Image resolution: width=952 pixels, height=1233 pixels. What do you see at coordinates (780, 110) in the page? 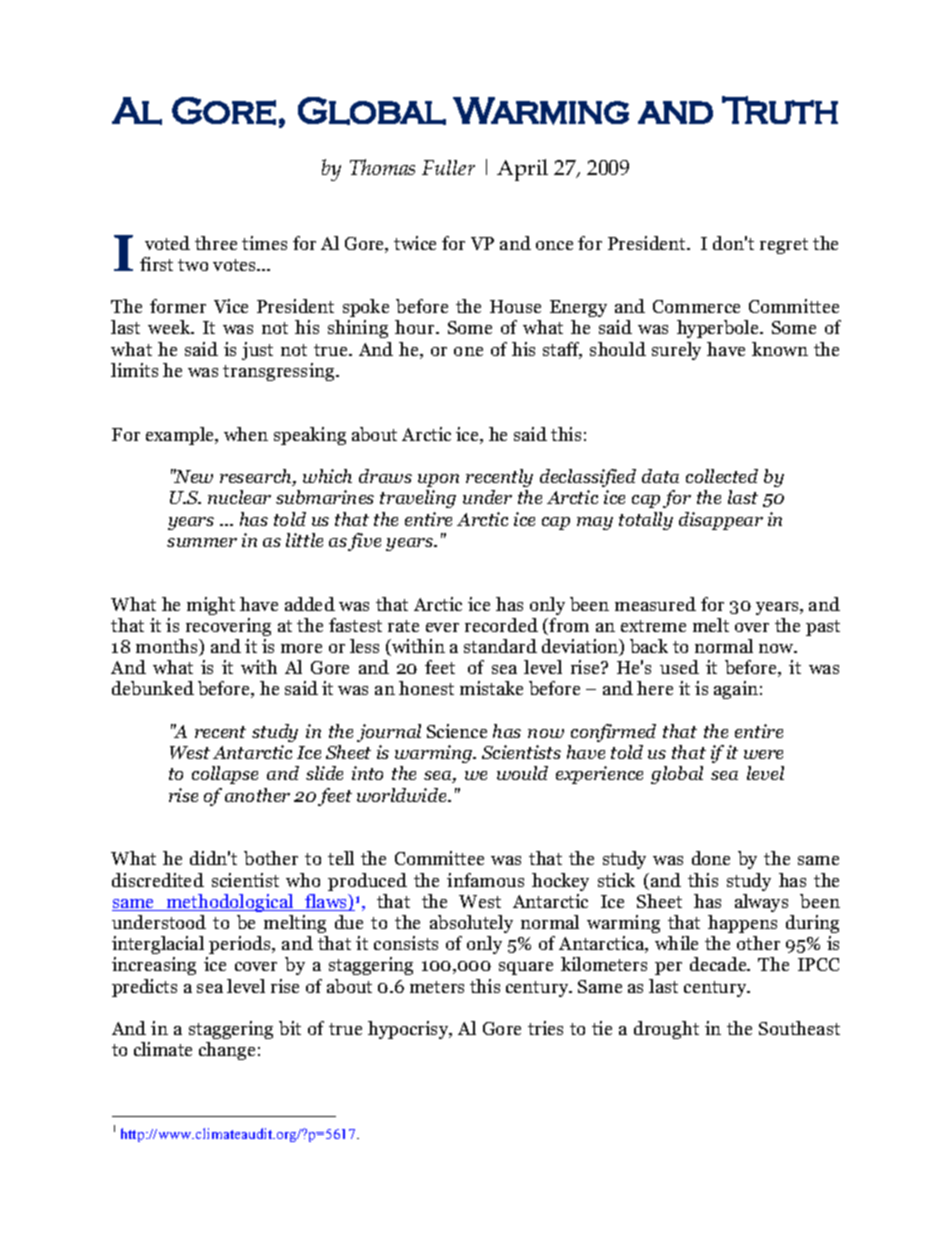
I see `Truth` at bounding box center [780, 110].
